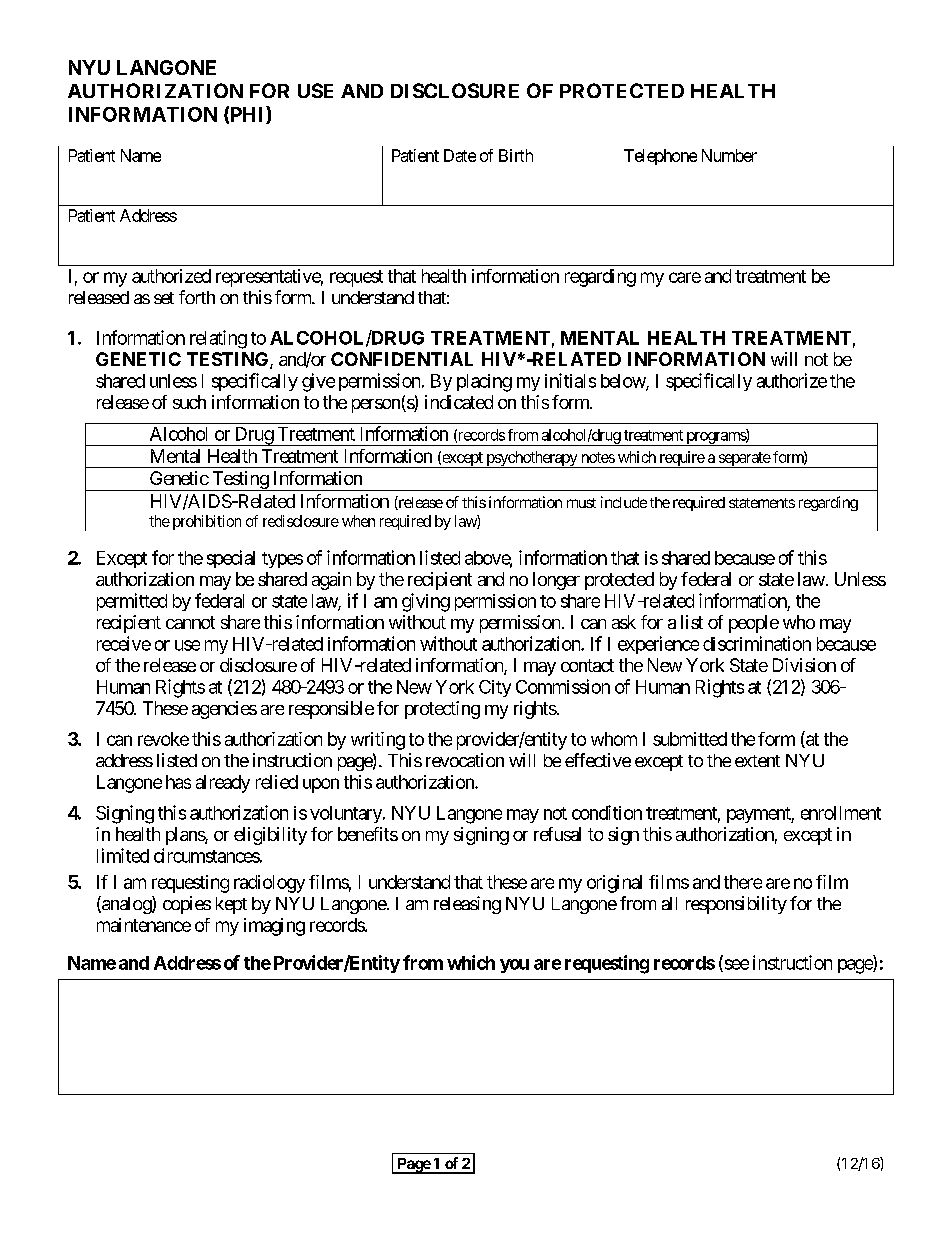 The width and height of the image is (952, 1233). I want to click on such, so click(189, 402).
